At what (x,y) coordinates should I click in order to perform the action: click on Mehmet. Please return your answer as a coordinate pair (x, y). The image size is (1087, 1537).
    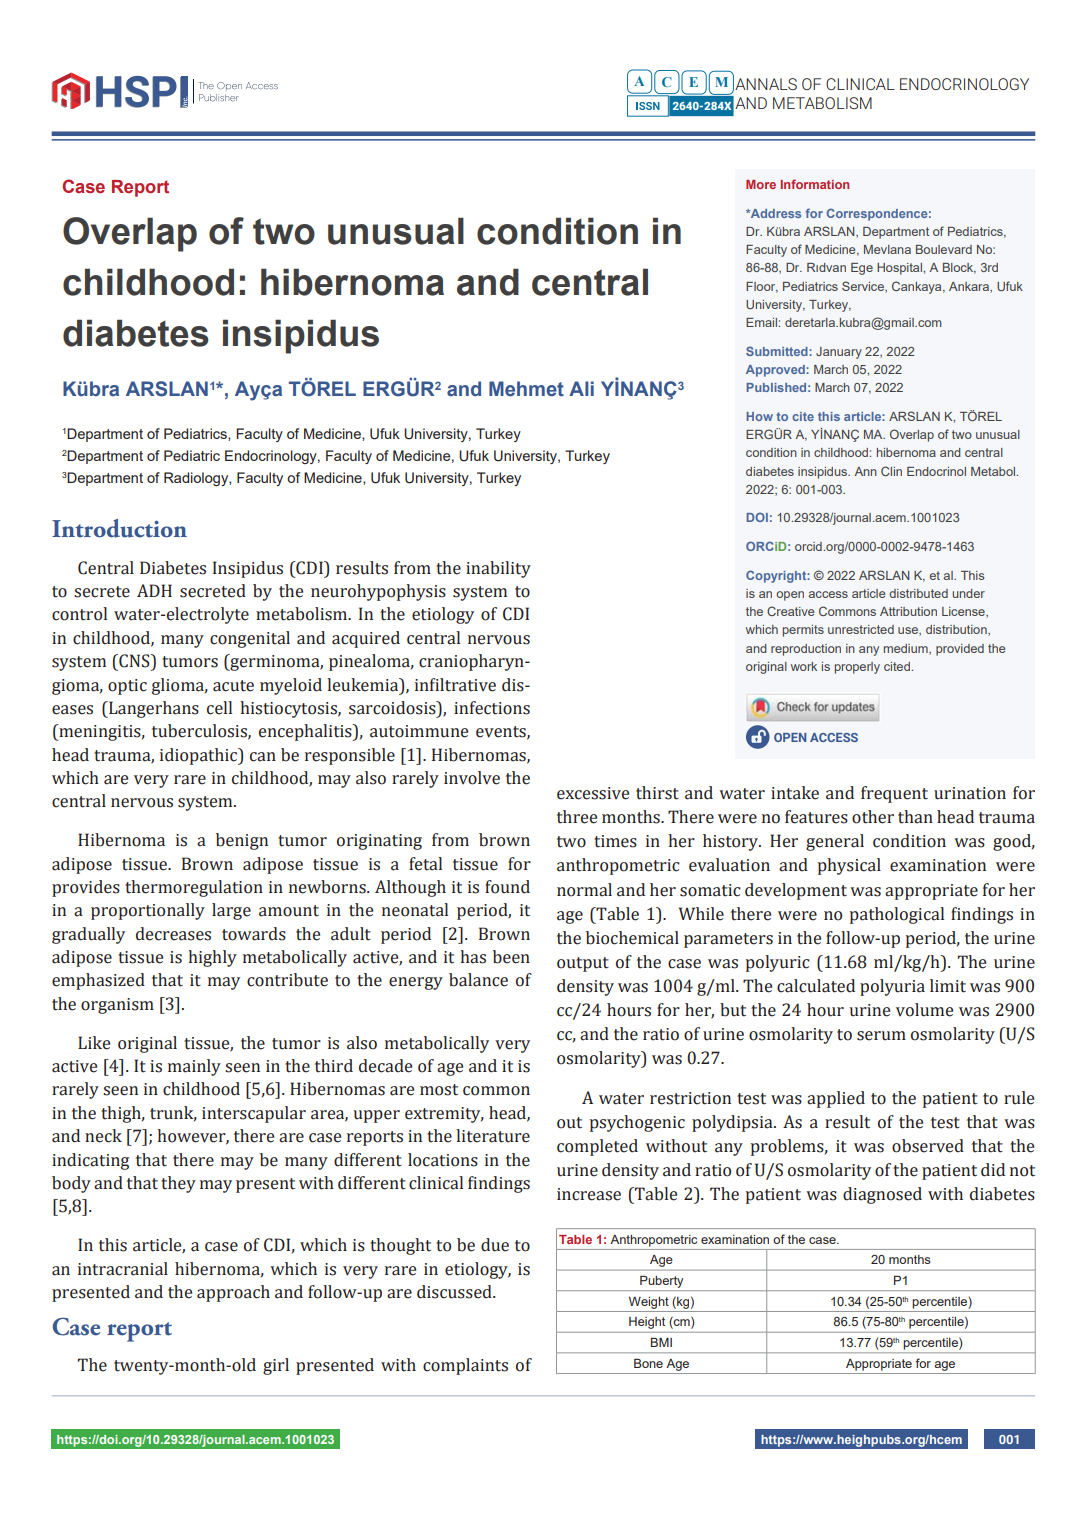
    Looking at the image, I should click on (526, 389).
